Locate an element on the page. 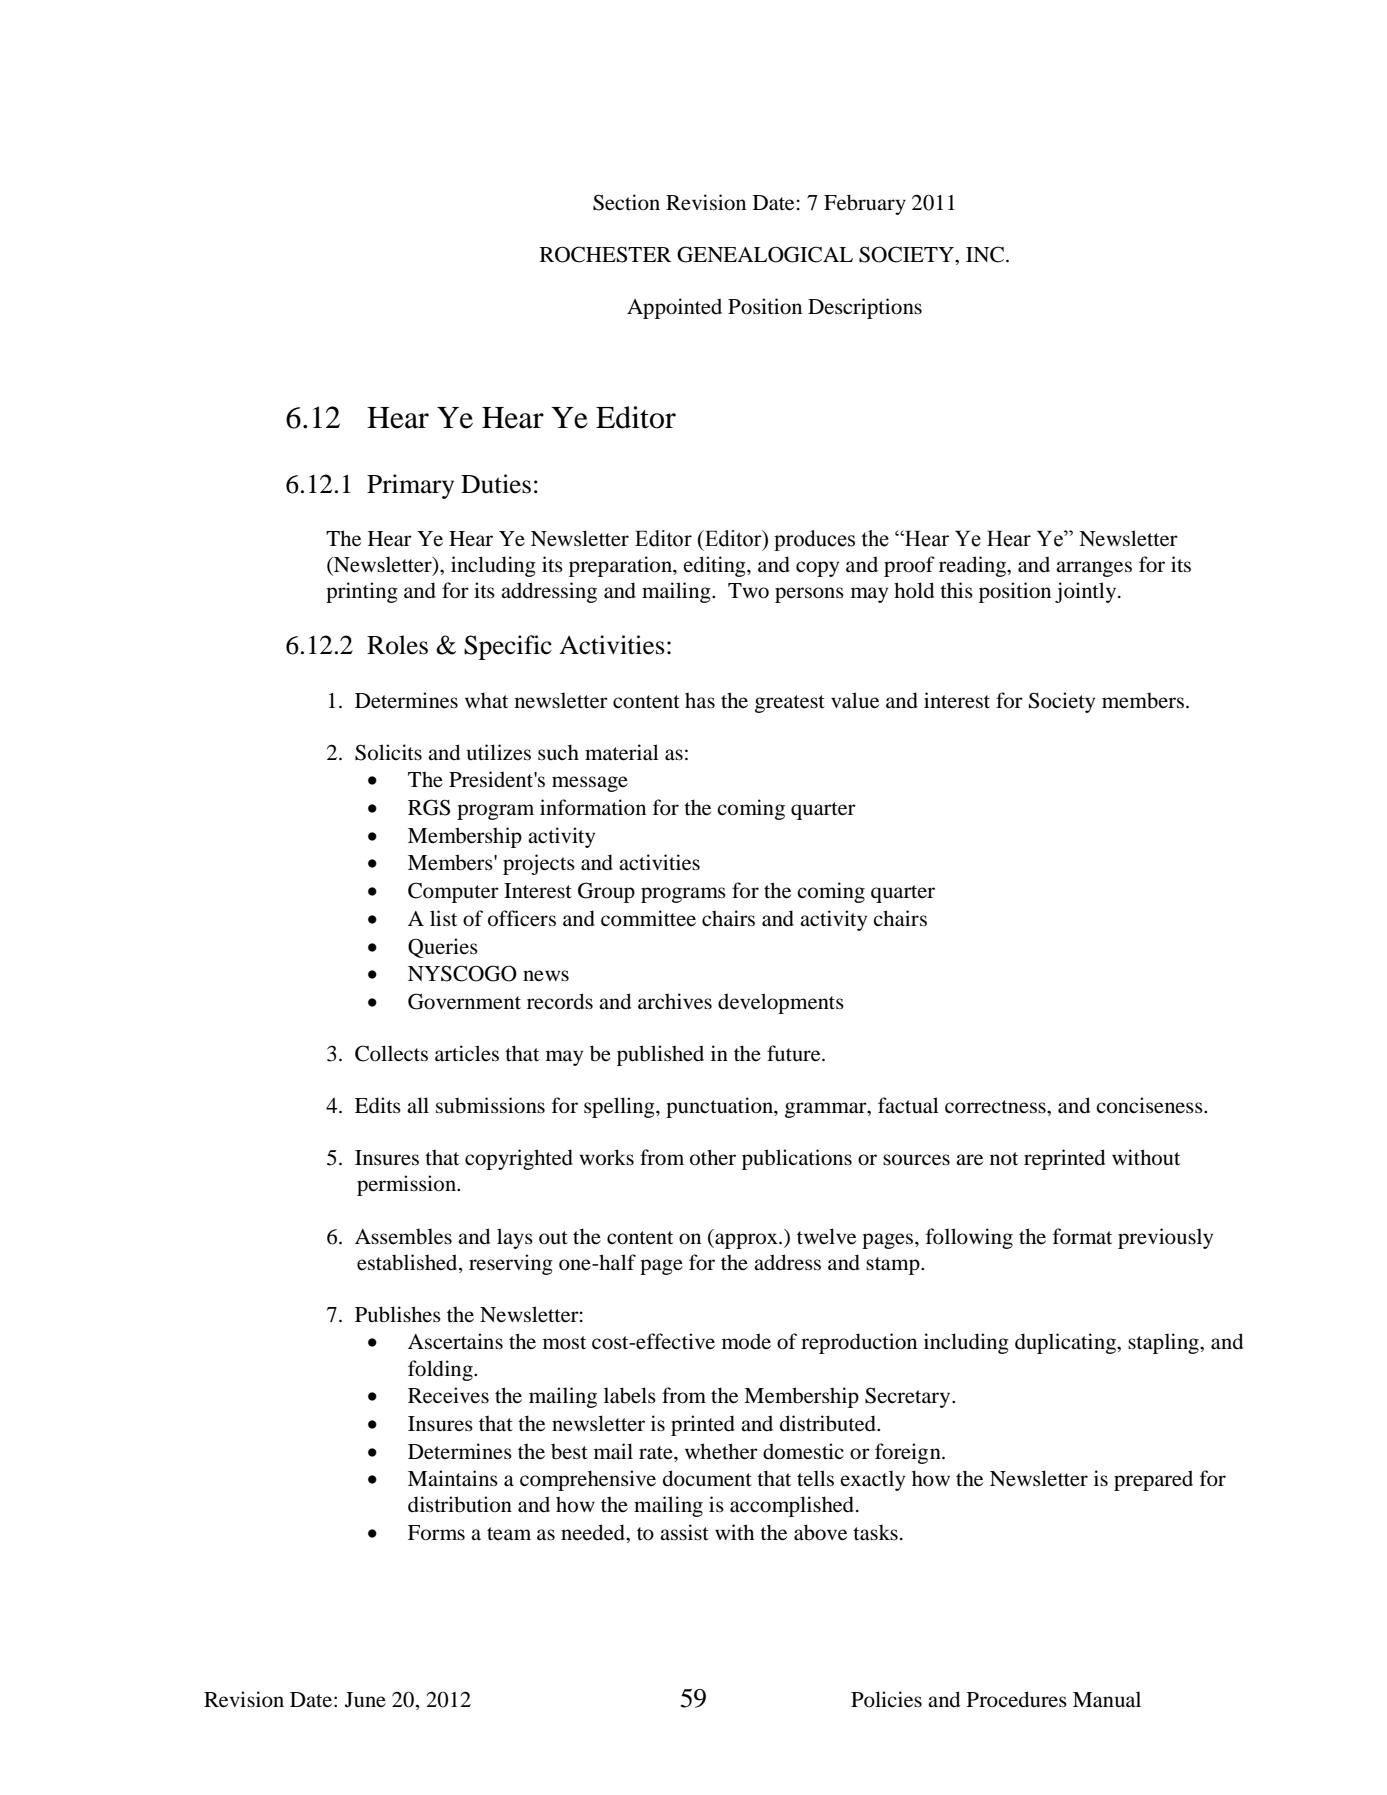 The width and height of the image is (1387, 1795). Queries is located at coordinates (443, 948).
